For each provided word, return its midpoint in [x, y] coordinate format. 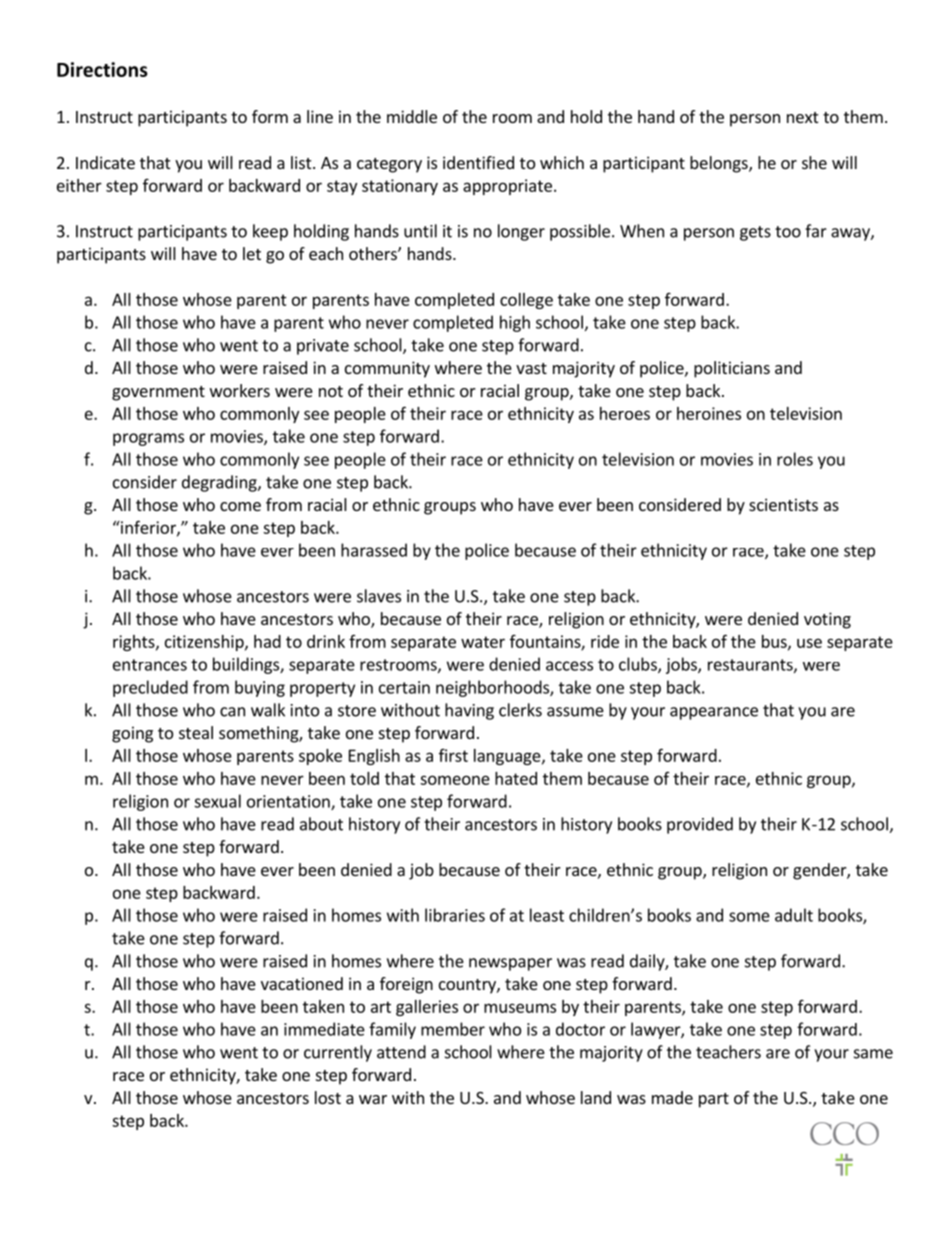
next [802, 117]
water [483, 642]
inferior [148, 528]
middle [412, 116]
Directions [102, 69]
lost [328, 1097]
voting [827, 620]
